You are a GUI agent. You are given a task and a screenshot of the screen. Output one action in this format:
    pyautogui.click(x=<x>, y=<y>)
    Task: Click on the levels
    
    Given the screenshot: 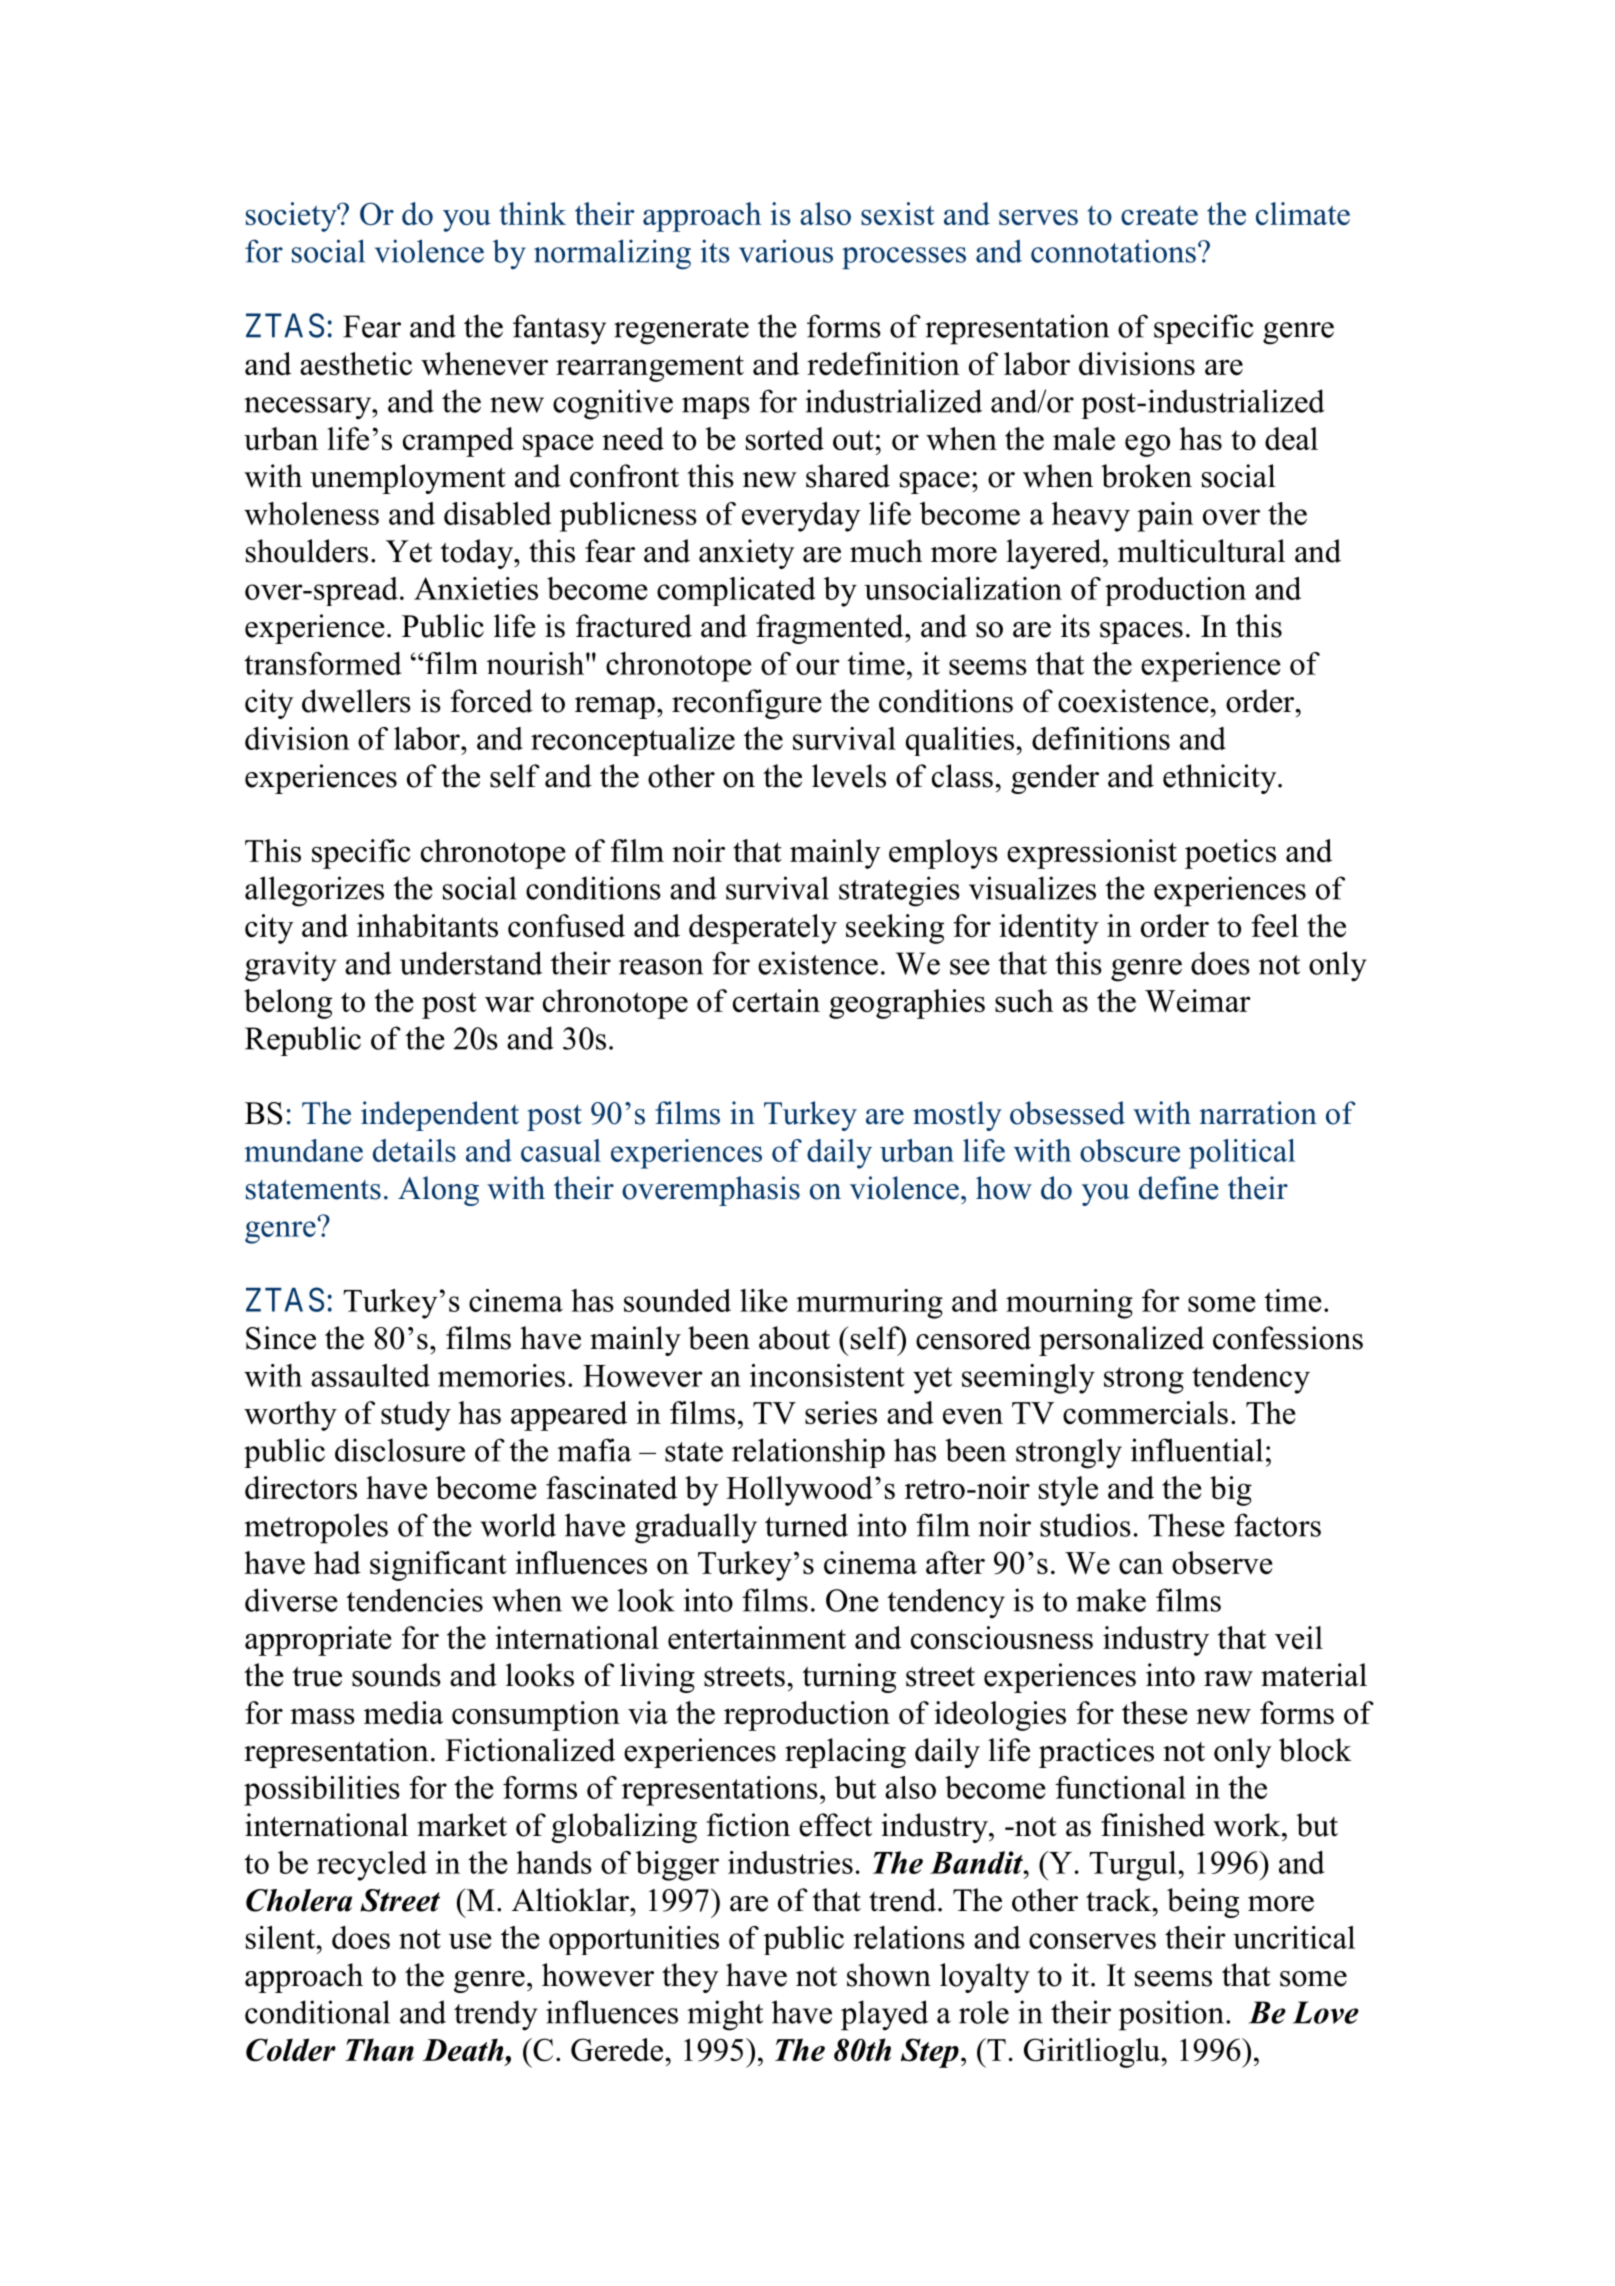 What is the action you would take?
    pyautogui.click(x=849, y=776)
